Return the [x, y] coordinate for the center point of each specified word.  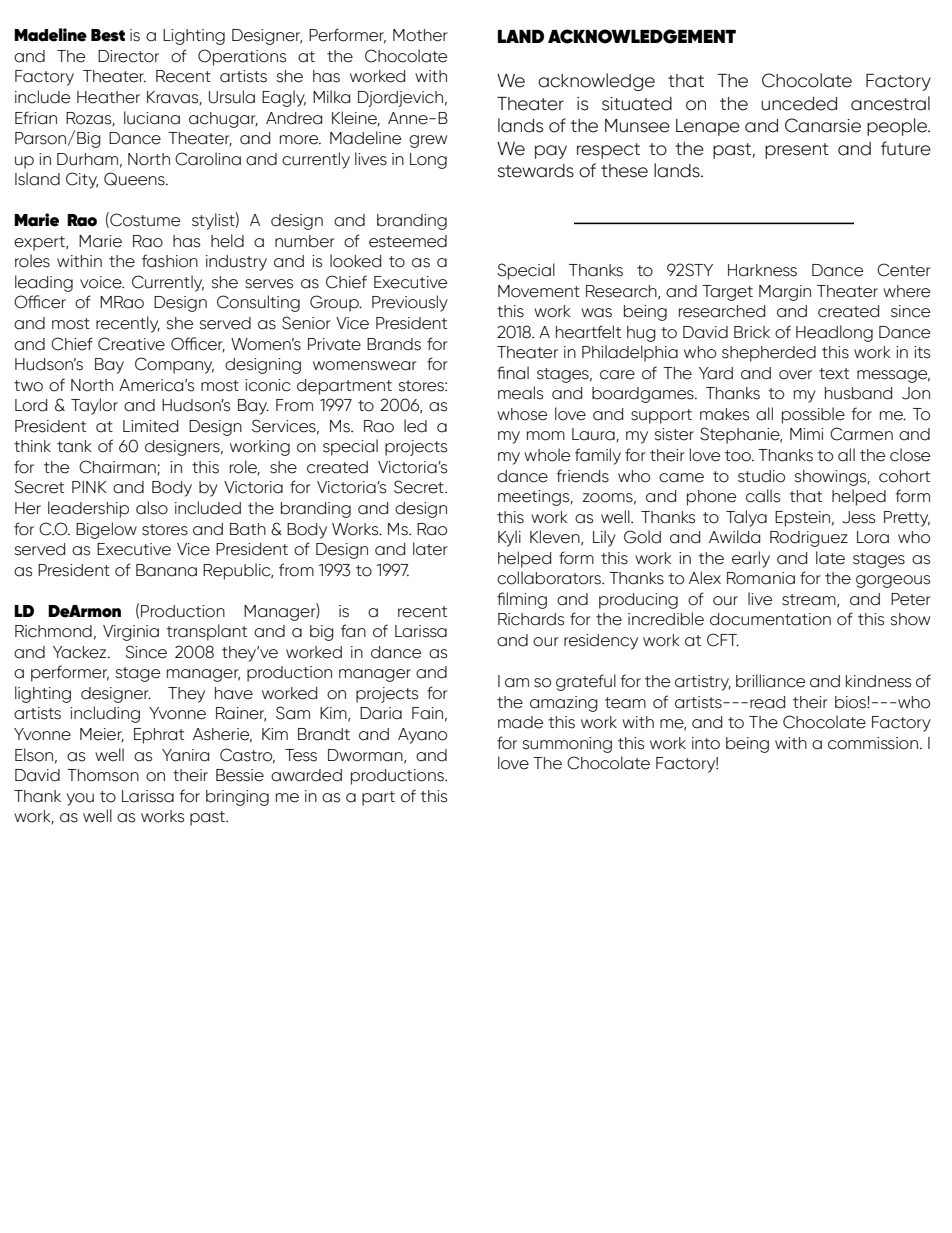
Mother [420, 35]
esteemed [408, 241]
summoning [567, 745]
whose [522, 414]
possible [813, 415]
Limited [150, 426]
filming [522, 600]
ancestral [890, 103]
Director [128, 56]
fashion [170, 261]
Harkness [762, 270]
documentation [770, 619]
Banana [166, 570]
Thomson [103, 775]
